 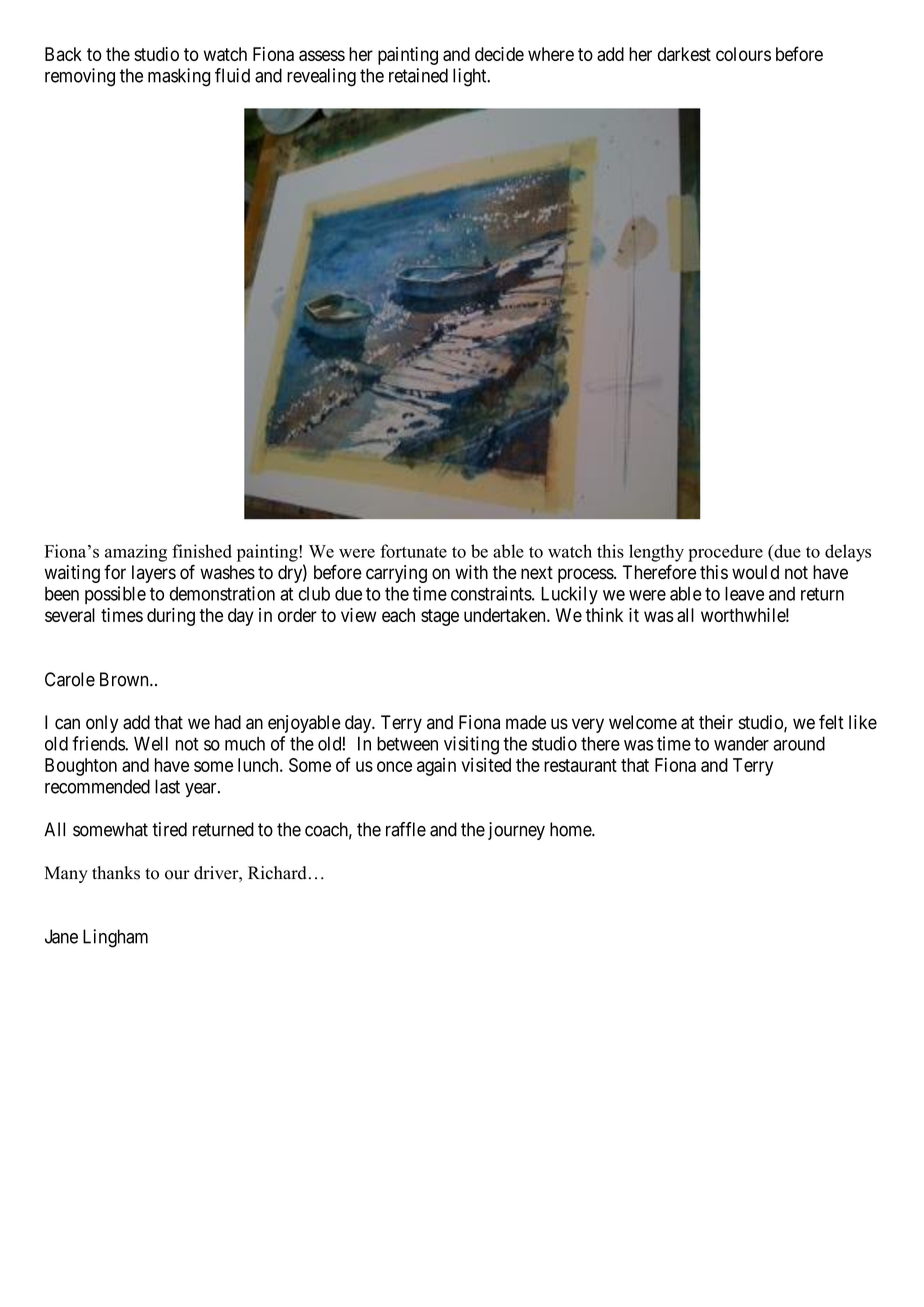 What do you see at coordinates (440, 617) in the page?
I see `stage` at bounding box center [440, 617].
